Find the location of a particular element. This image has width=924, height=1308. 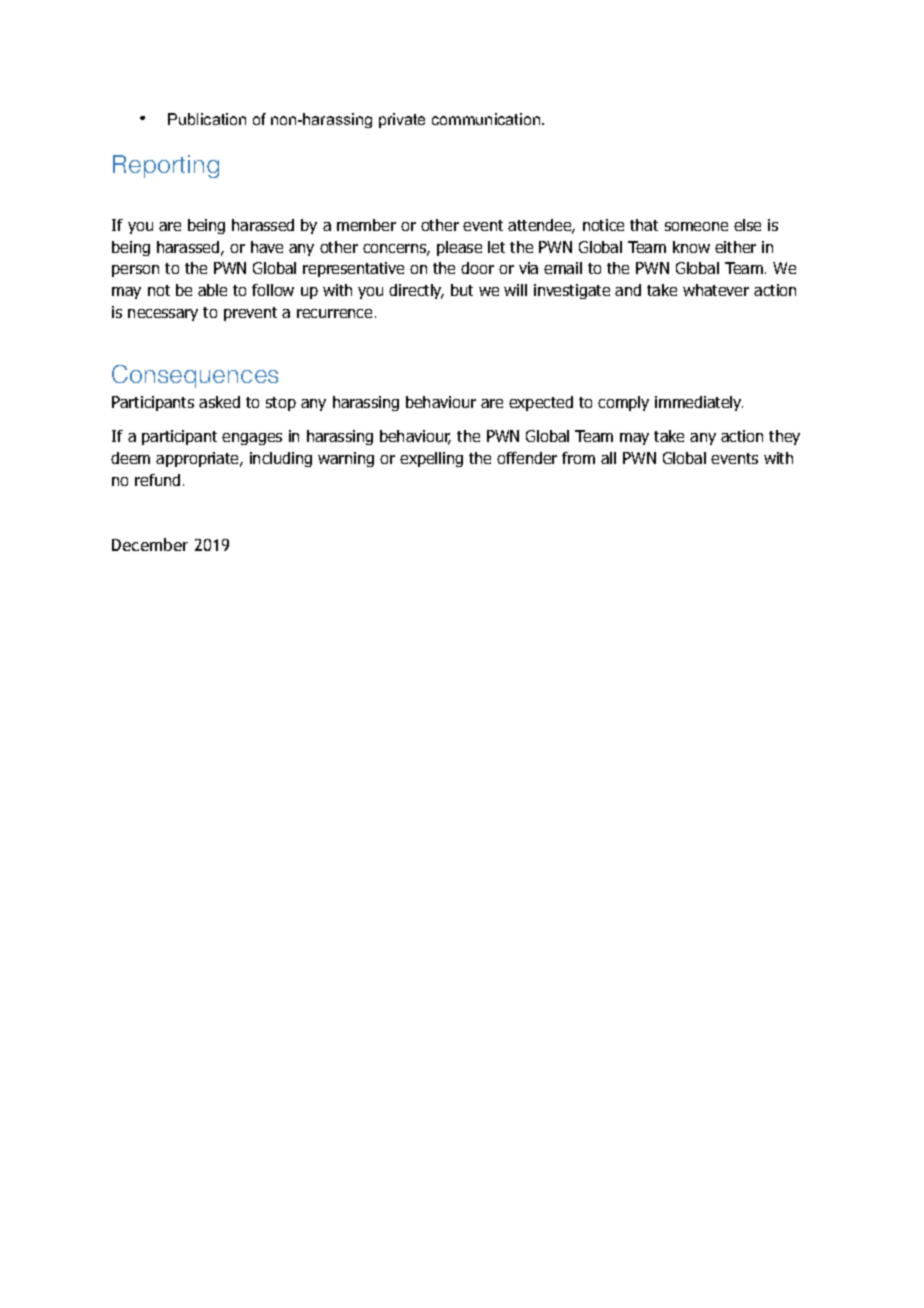

else is located at coordinates (747, 225).
